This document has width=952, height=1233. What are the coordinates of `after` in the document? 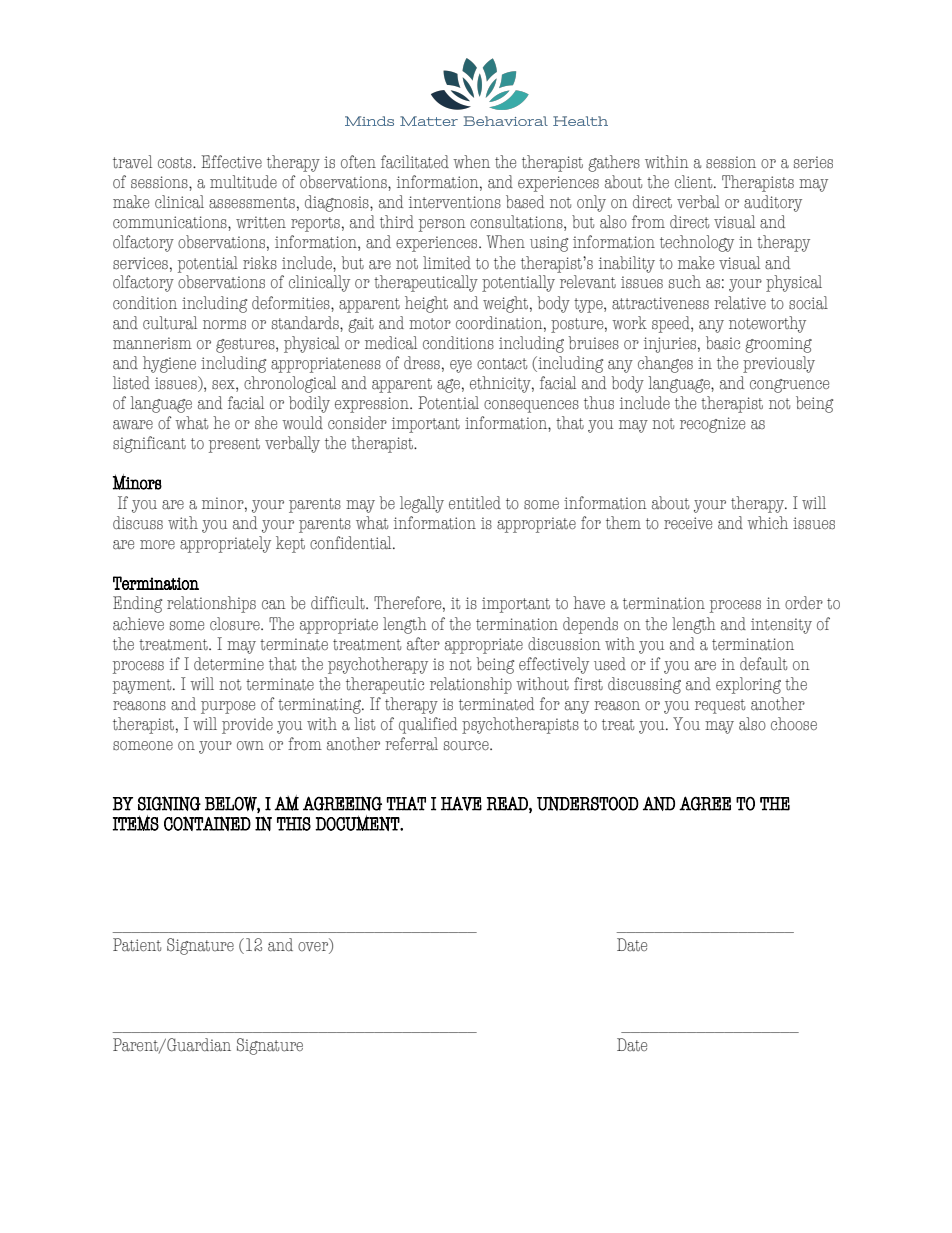 It's located at (423, 644).
